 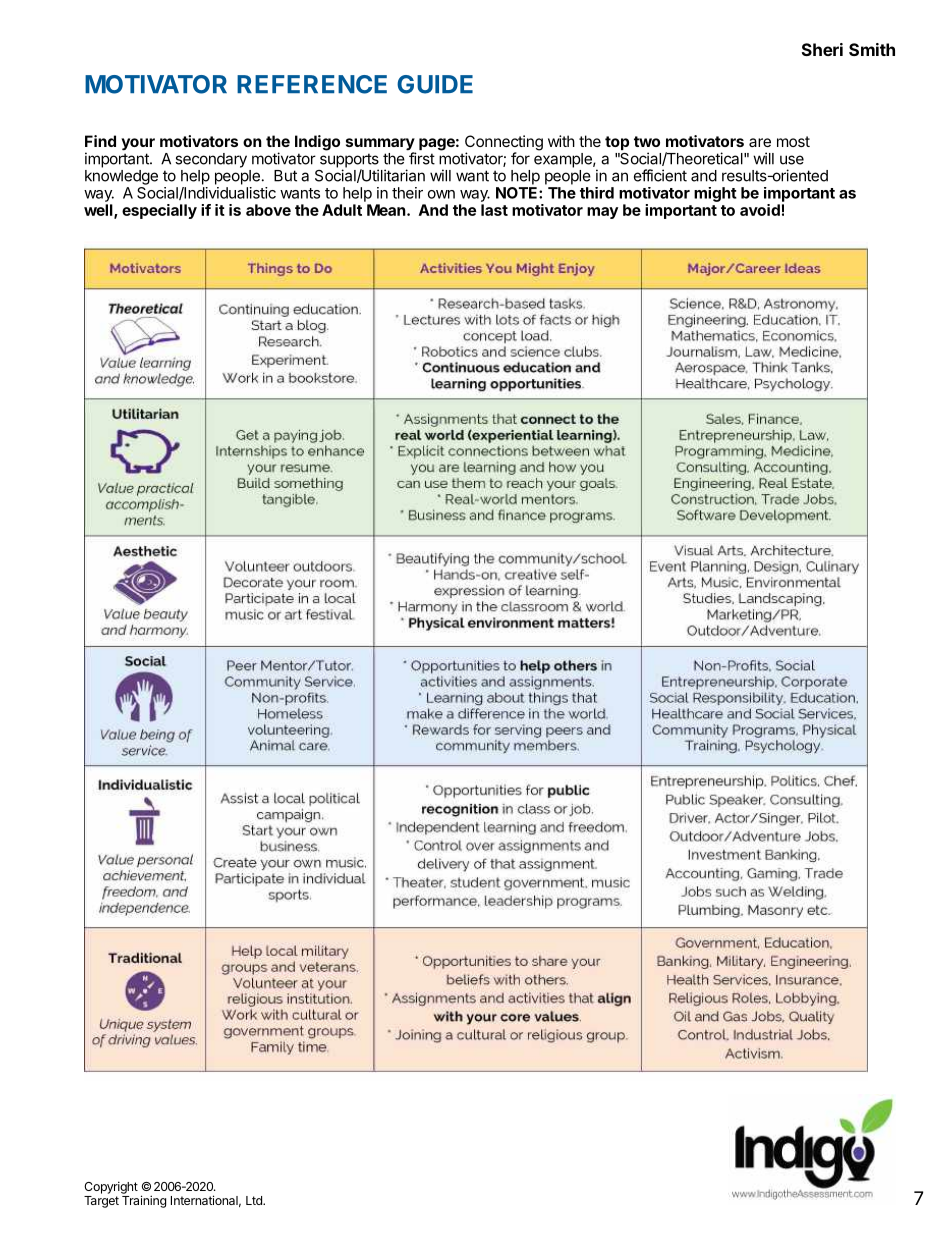 I want to click on GUIDE, so click(x=435, y=84).
